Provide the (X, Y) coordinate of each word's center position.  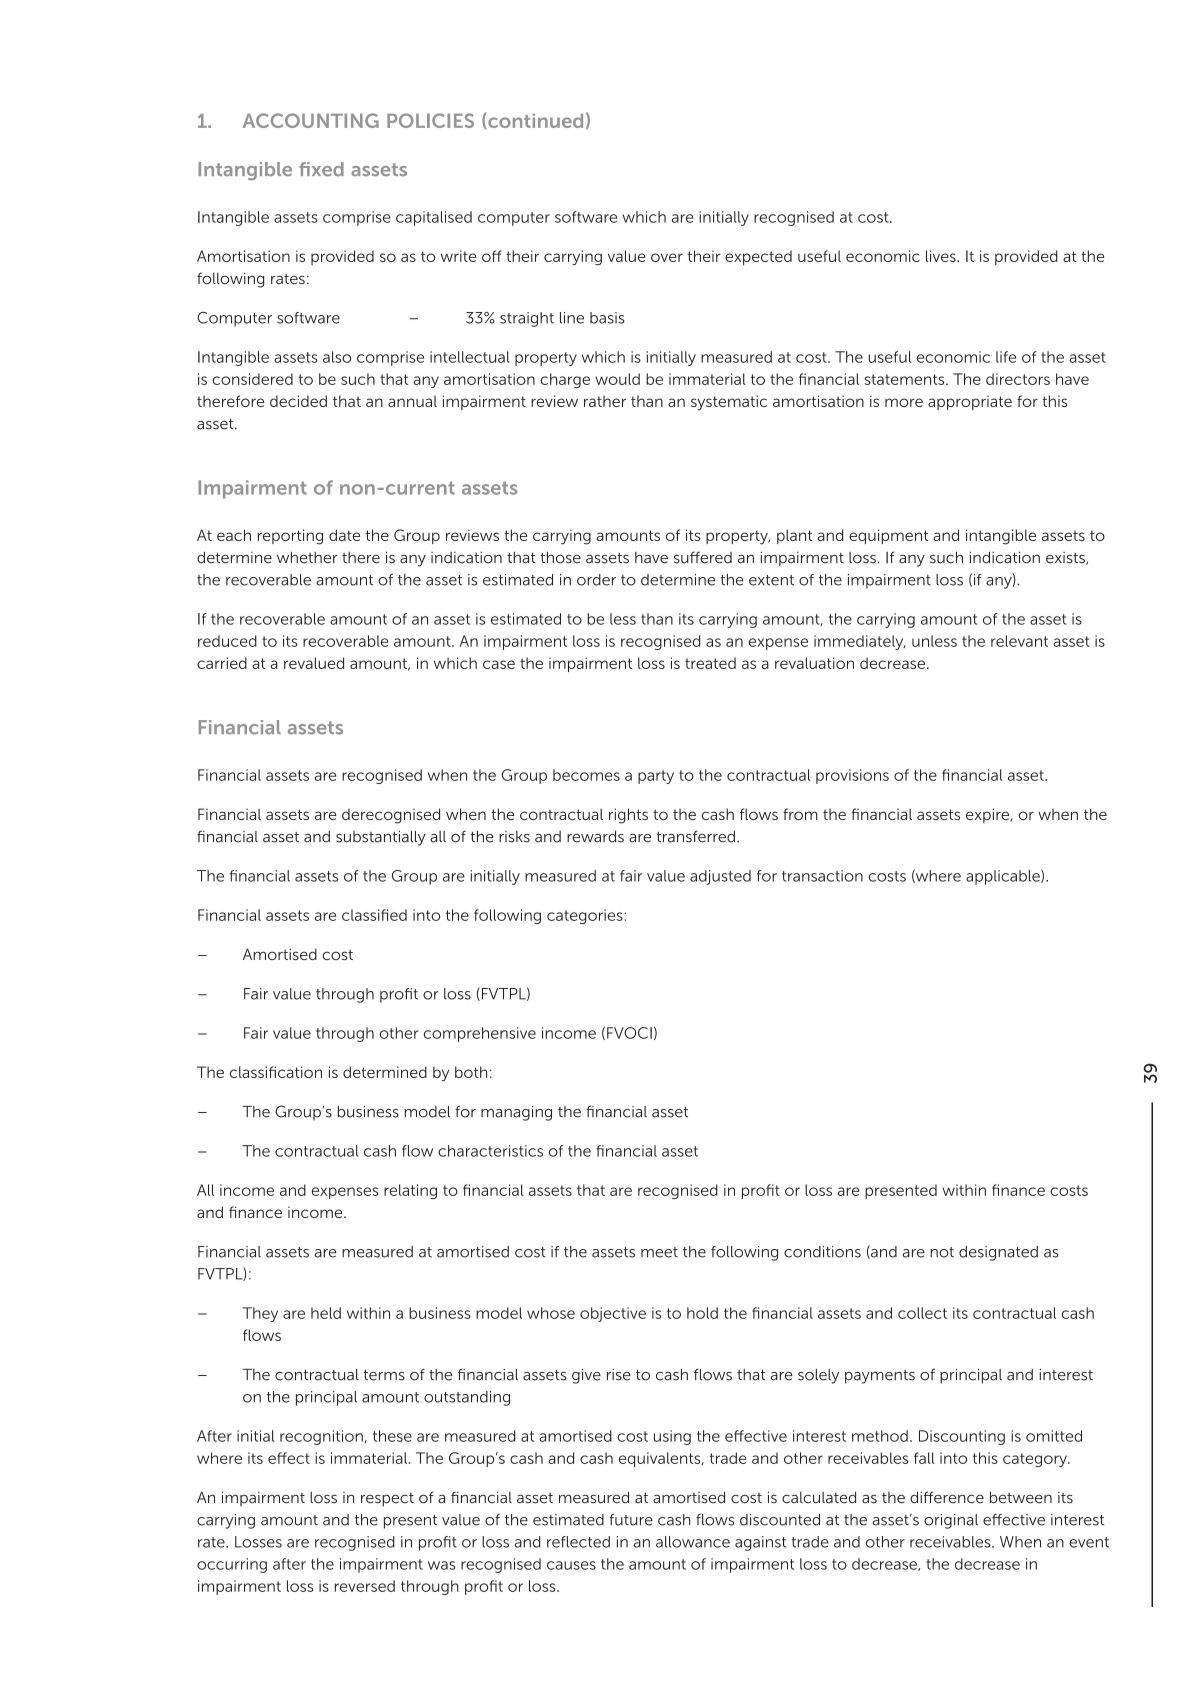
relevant (1019, 641)
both (471, 1072)
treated (710, 663)
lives (942, 256)
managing (516, 1113)
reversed (365, 1586)
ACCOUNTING (311, 120)
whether (307, 557)
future (631, 1520)
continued (534, 120)
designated (998, 1253)
